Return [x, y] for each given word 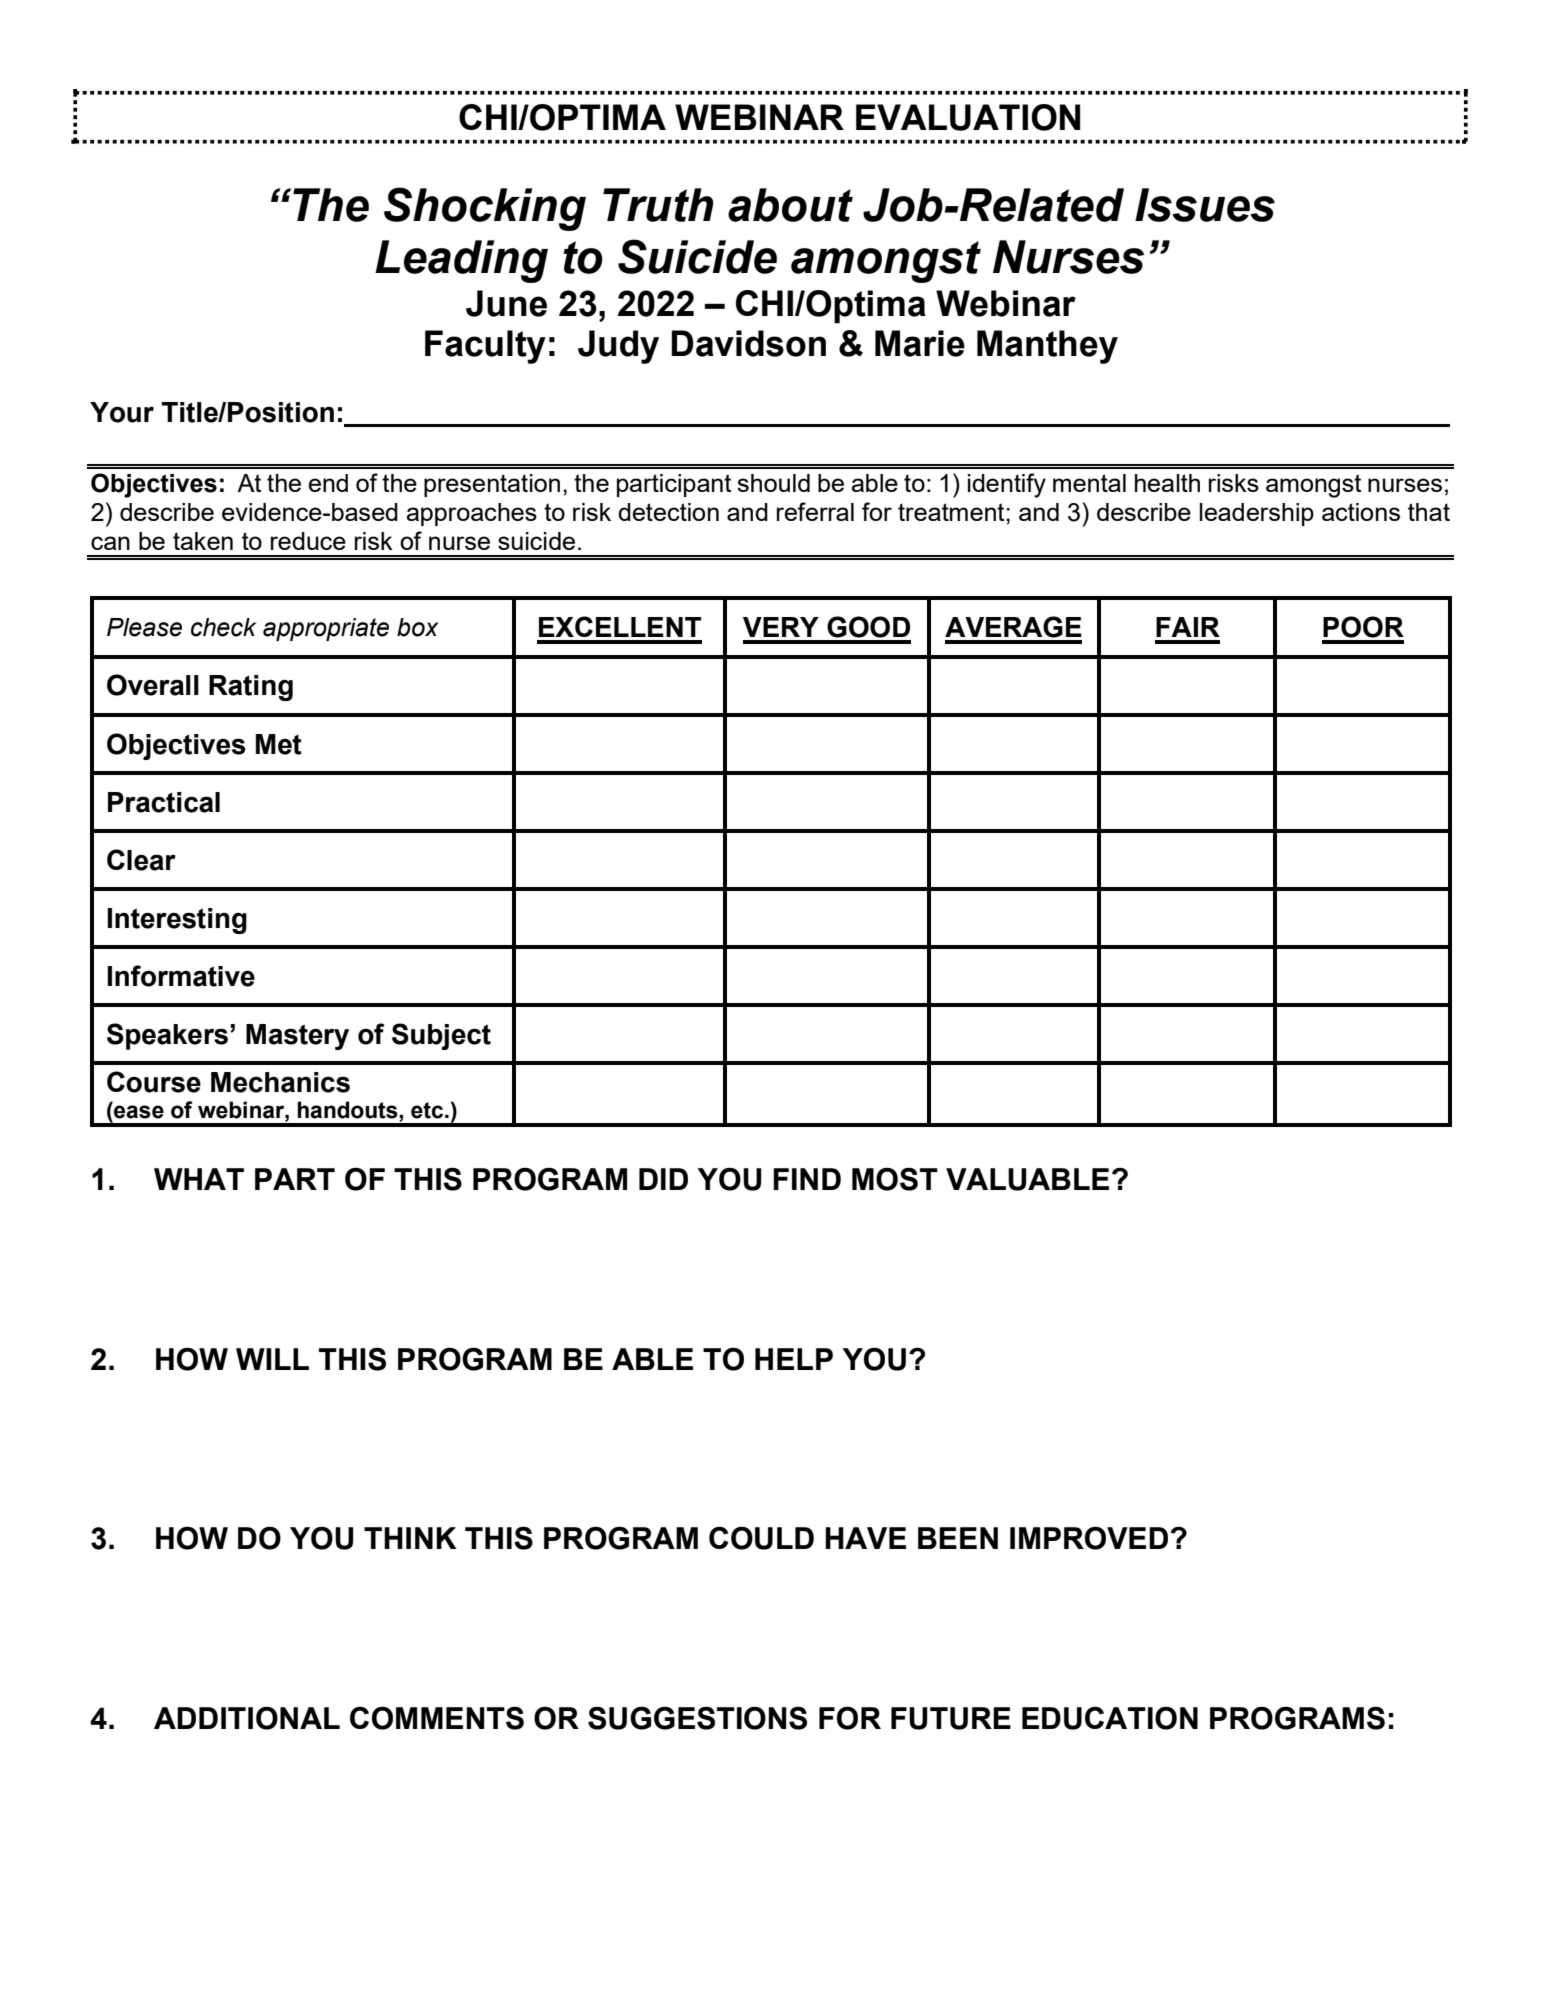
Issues [1205, 205]
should [773, 483]
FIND [807, 1179]
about [790, 205]
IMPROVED [1089, 1538]
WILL [272, 1359]
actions [1361, 512]
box [417, 627]
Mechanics [280, 1082]
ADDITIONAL [247, 1718]
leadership [1257, 514]
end [328, 483]
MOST [895, 1179]
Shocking [485, 209]
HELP [794, 1359]
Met [279, 744]
